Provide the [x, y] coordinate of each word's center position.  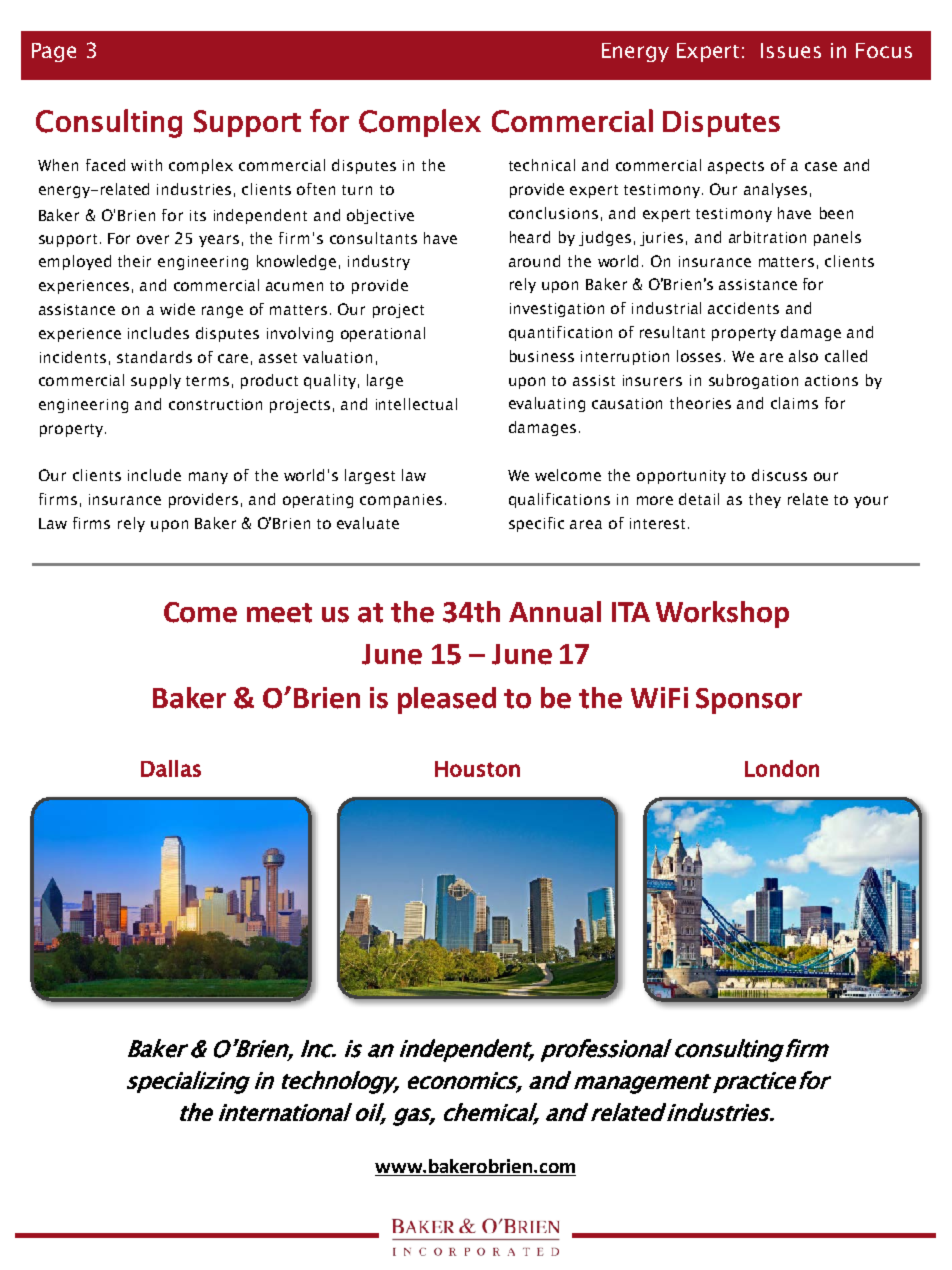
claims [794, 403]
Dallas [171, 768]
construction [215, 404]
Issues [791, 50]
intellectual [416, 404]
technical [542, 165]
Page [54, 52]
